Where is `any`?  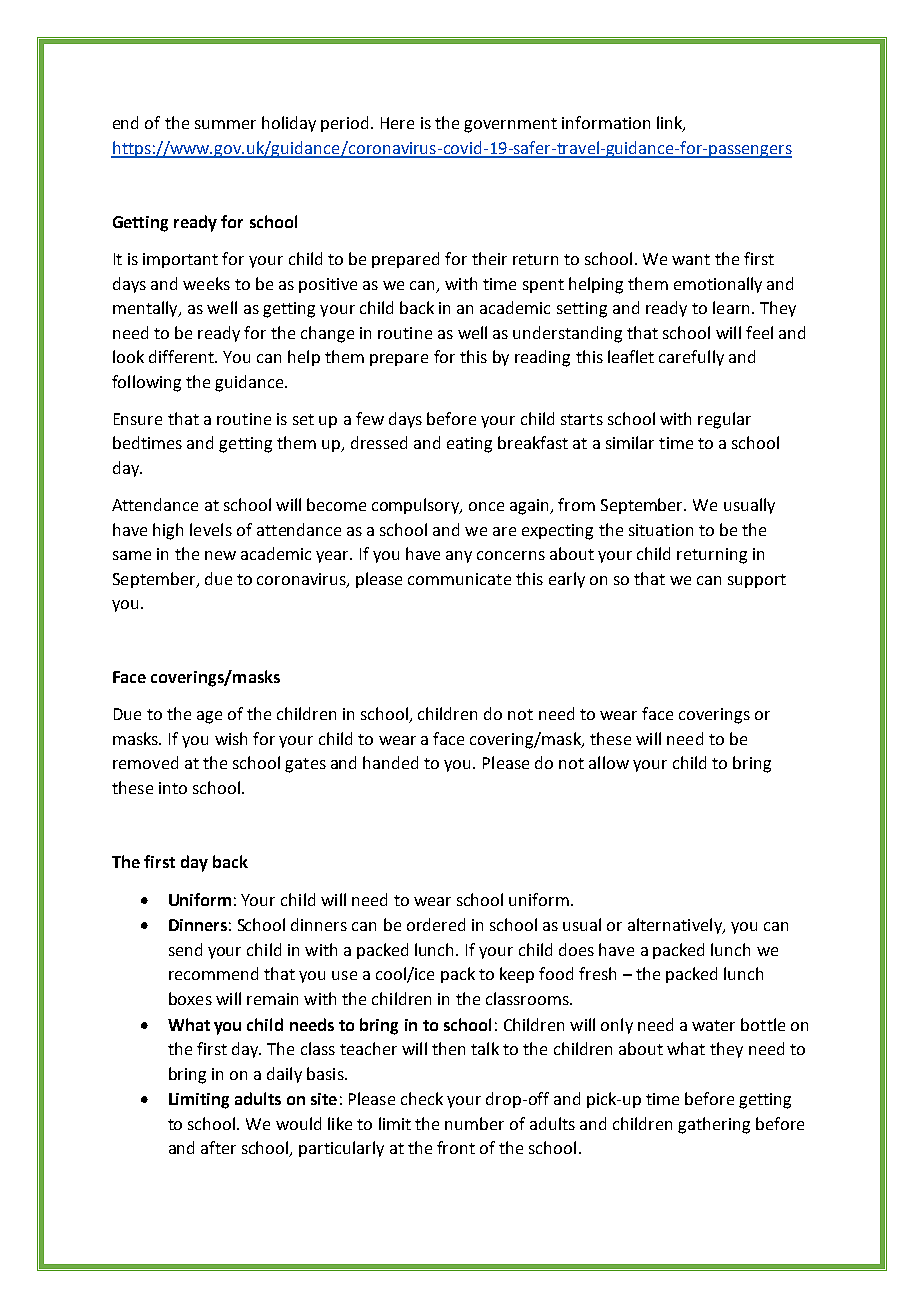 any is located at coordinates (459, 557).
